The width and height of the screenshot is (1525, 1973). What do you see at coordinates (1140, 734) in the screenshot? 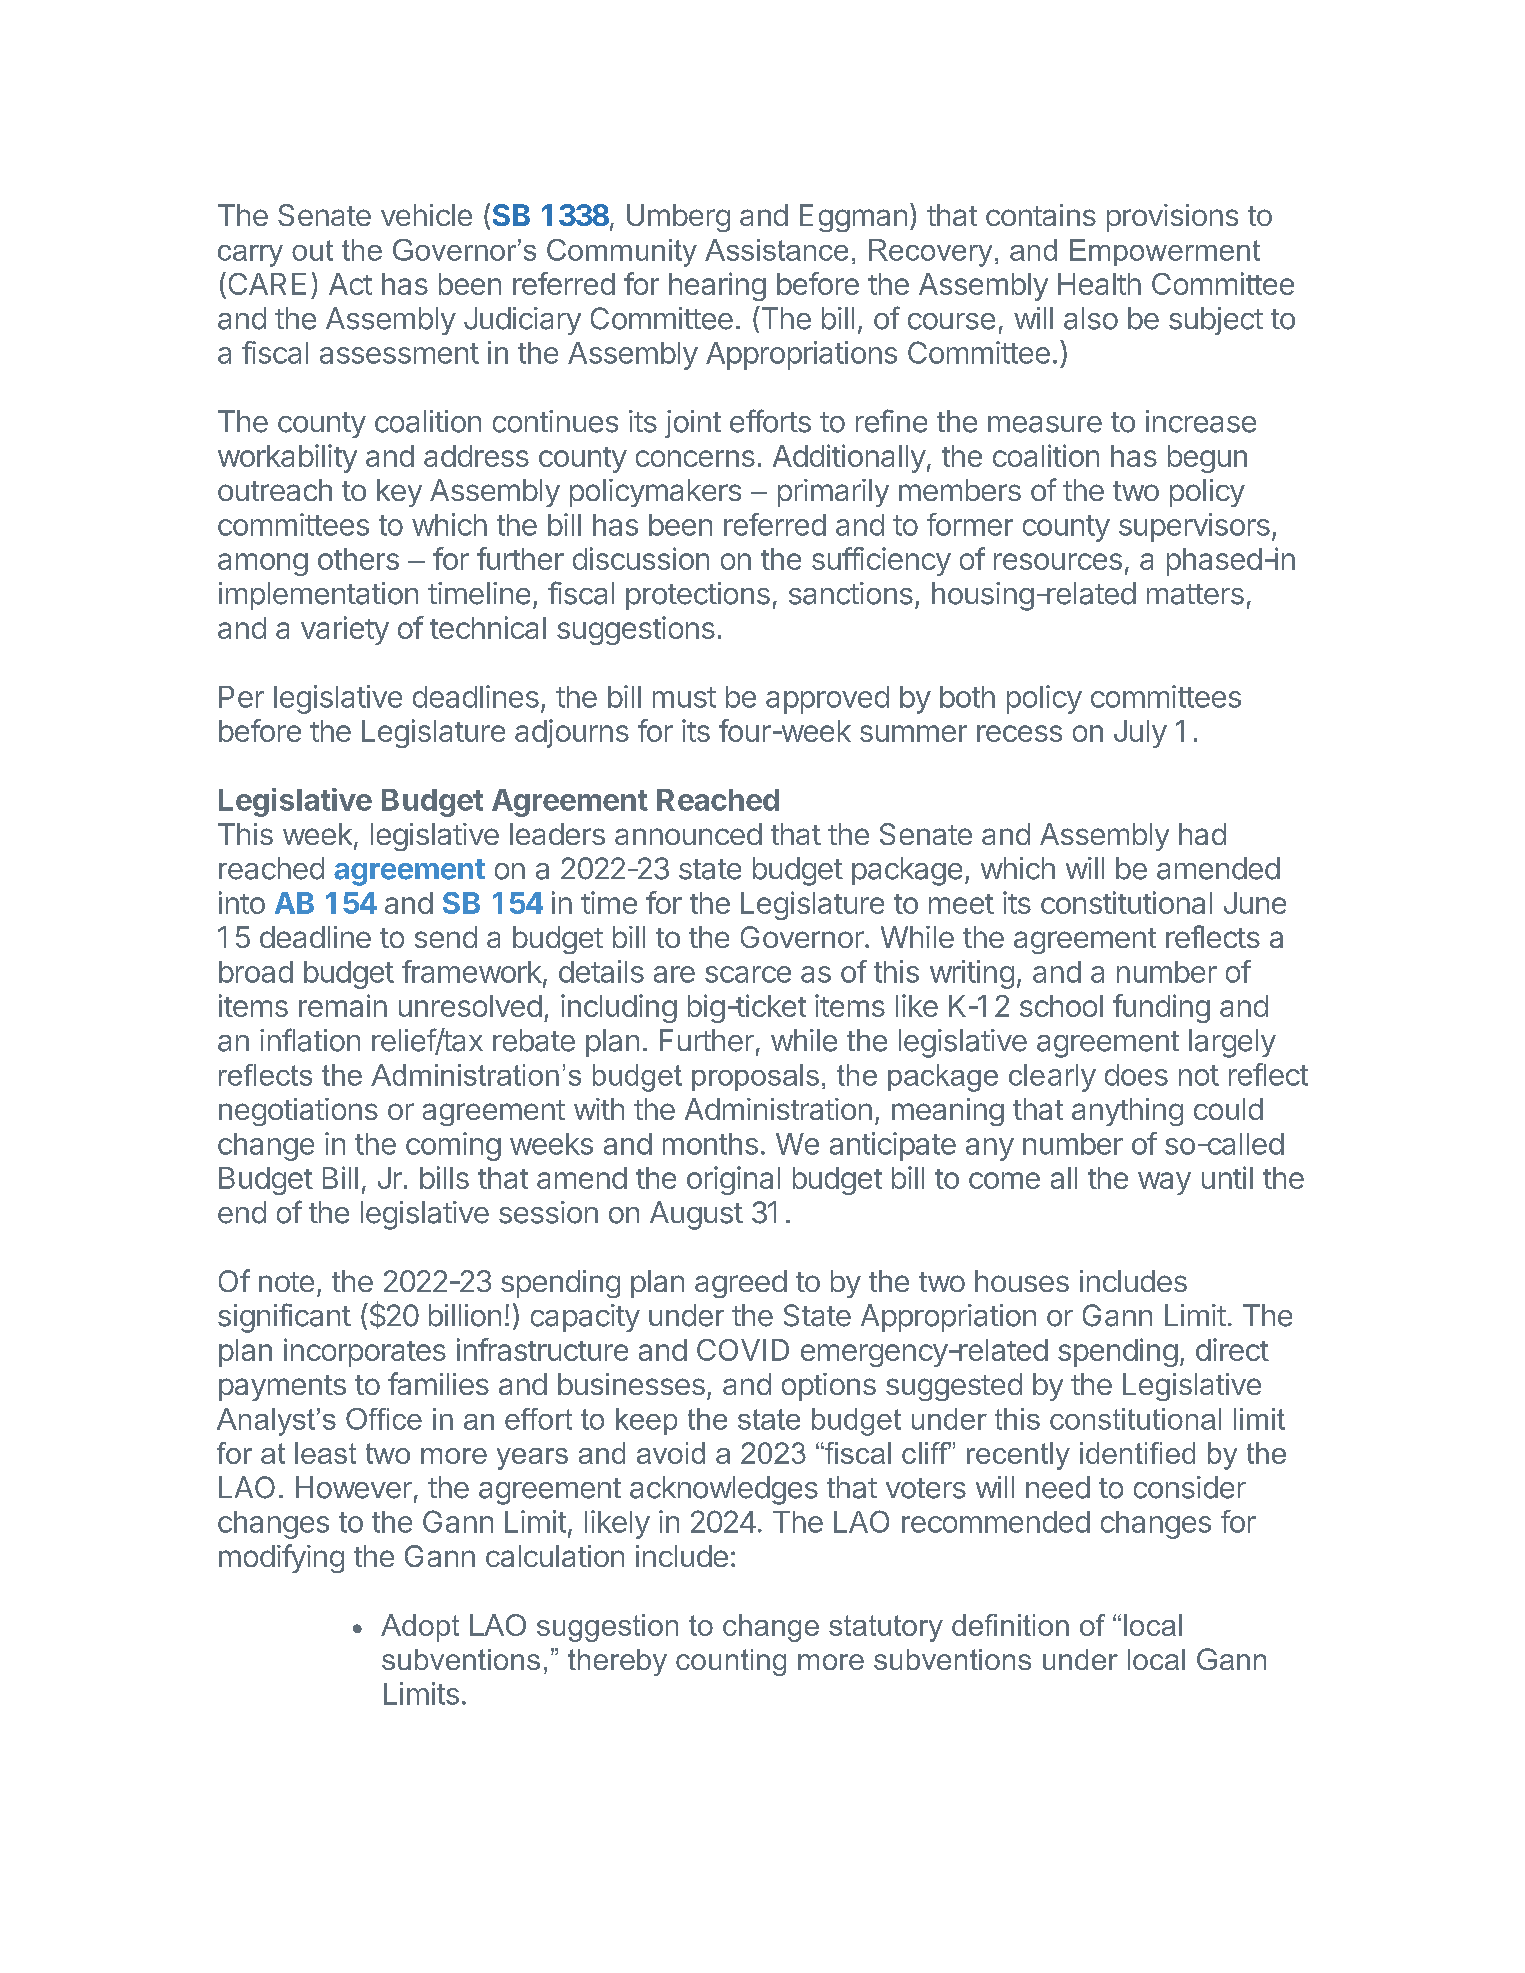
I see `July` at bounding box center [1140, 734].
